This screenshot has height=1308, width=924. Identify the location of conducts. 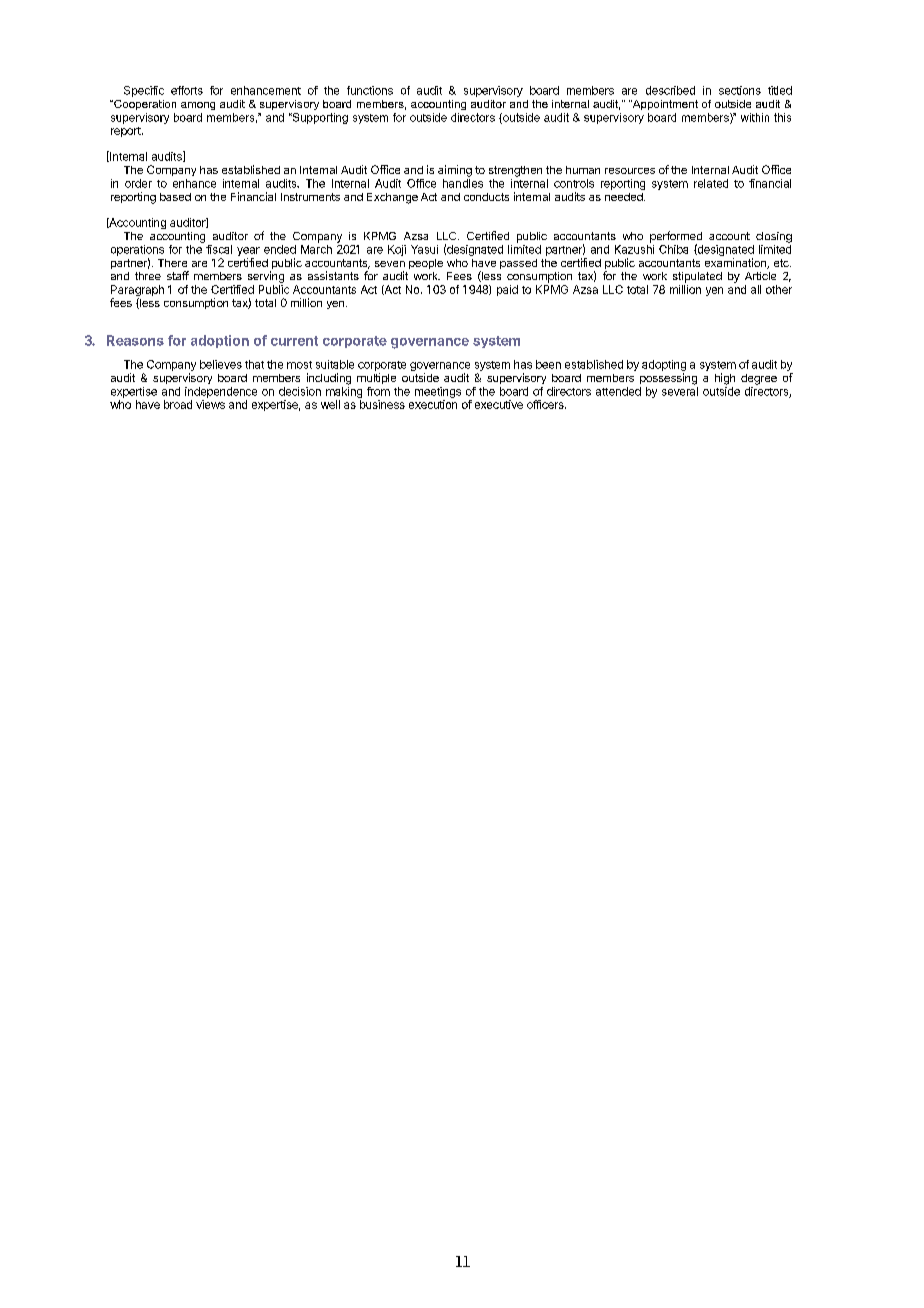
(486, 197).
